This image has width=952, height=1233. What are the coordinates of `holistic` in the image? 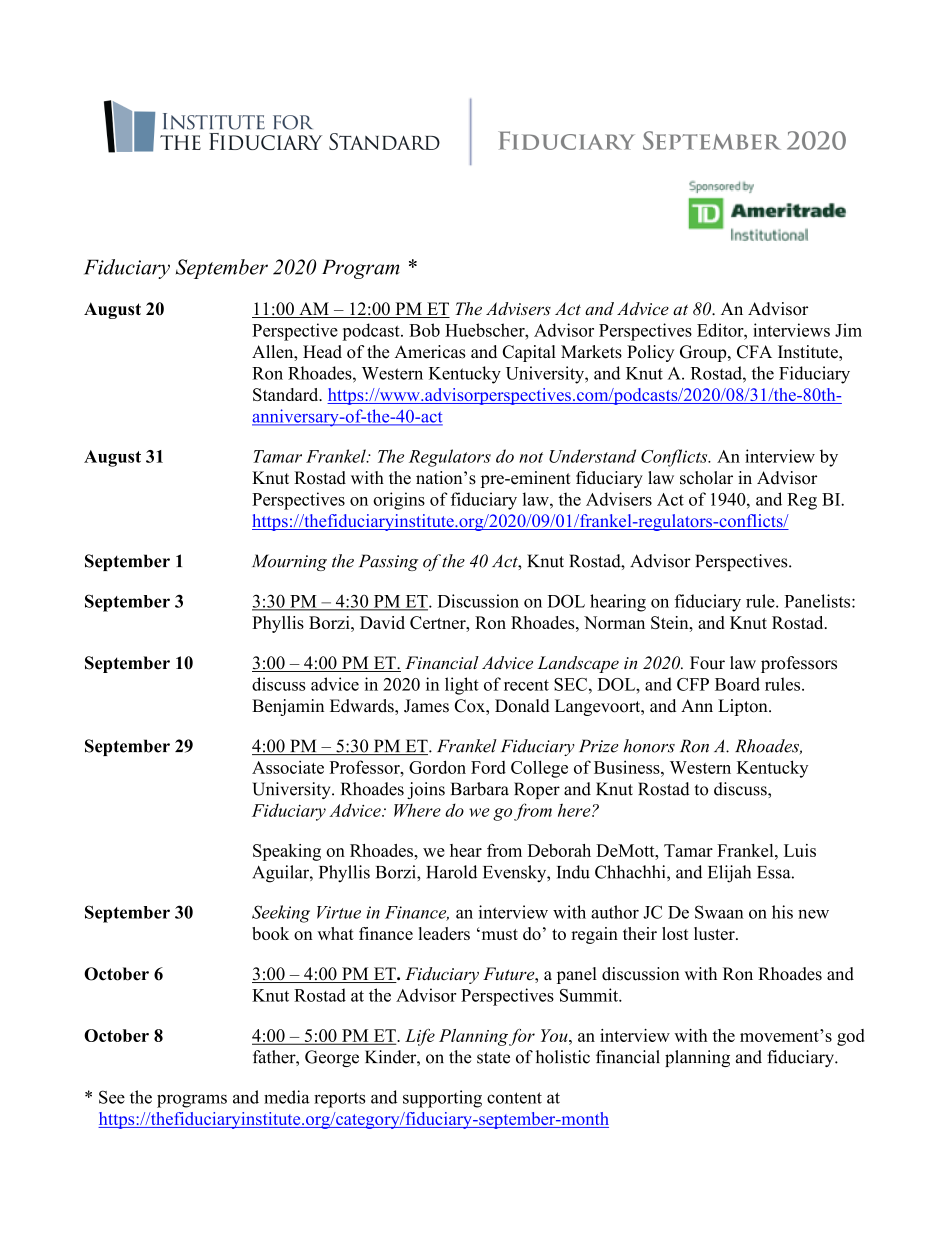 It's located at (563, 1057).
